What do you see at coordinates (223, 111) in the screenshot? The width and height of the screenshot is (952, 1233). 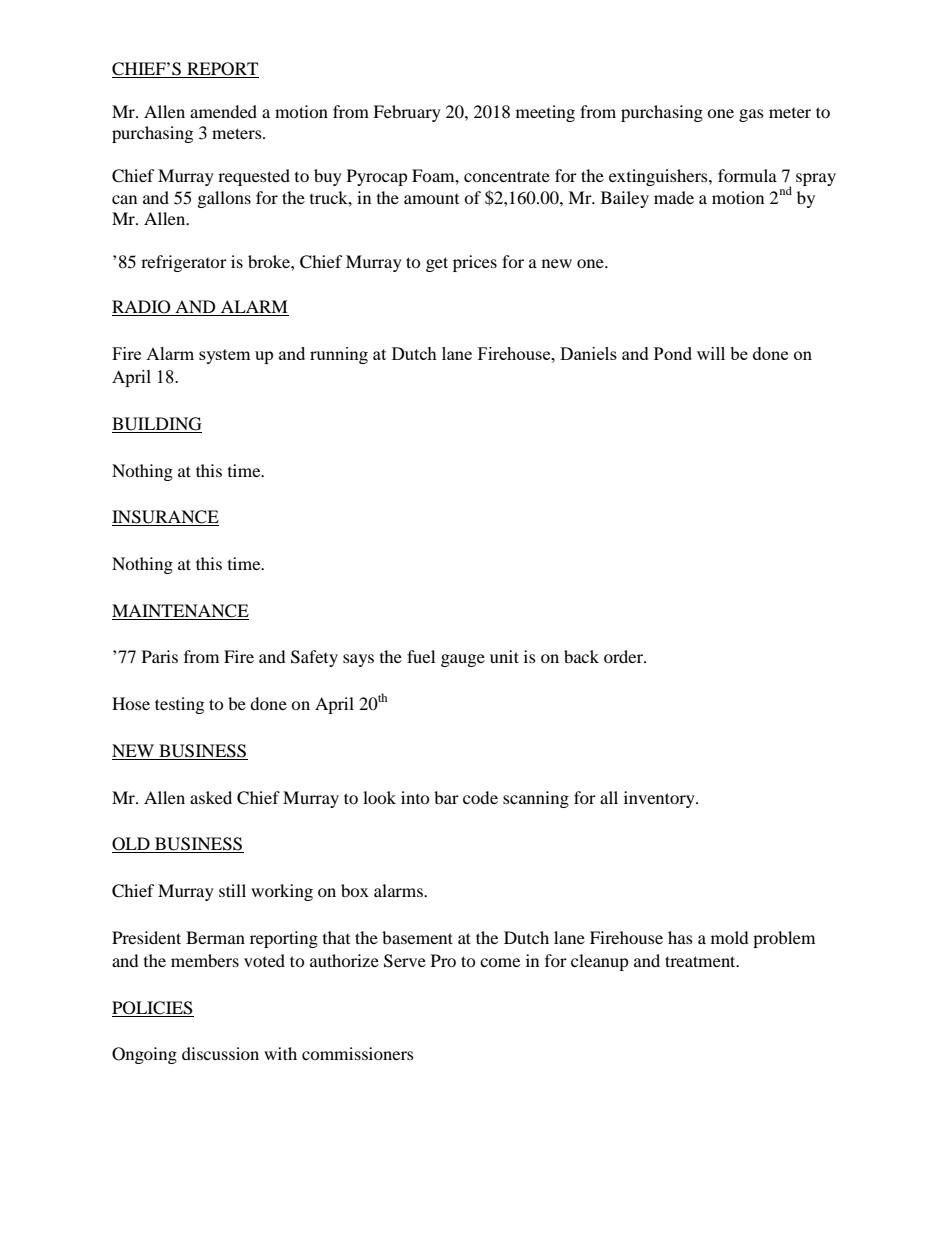 I see `amended` at bounding box center [223, 111].
